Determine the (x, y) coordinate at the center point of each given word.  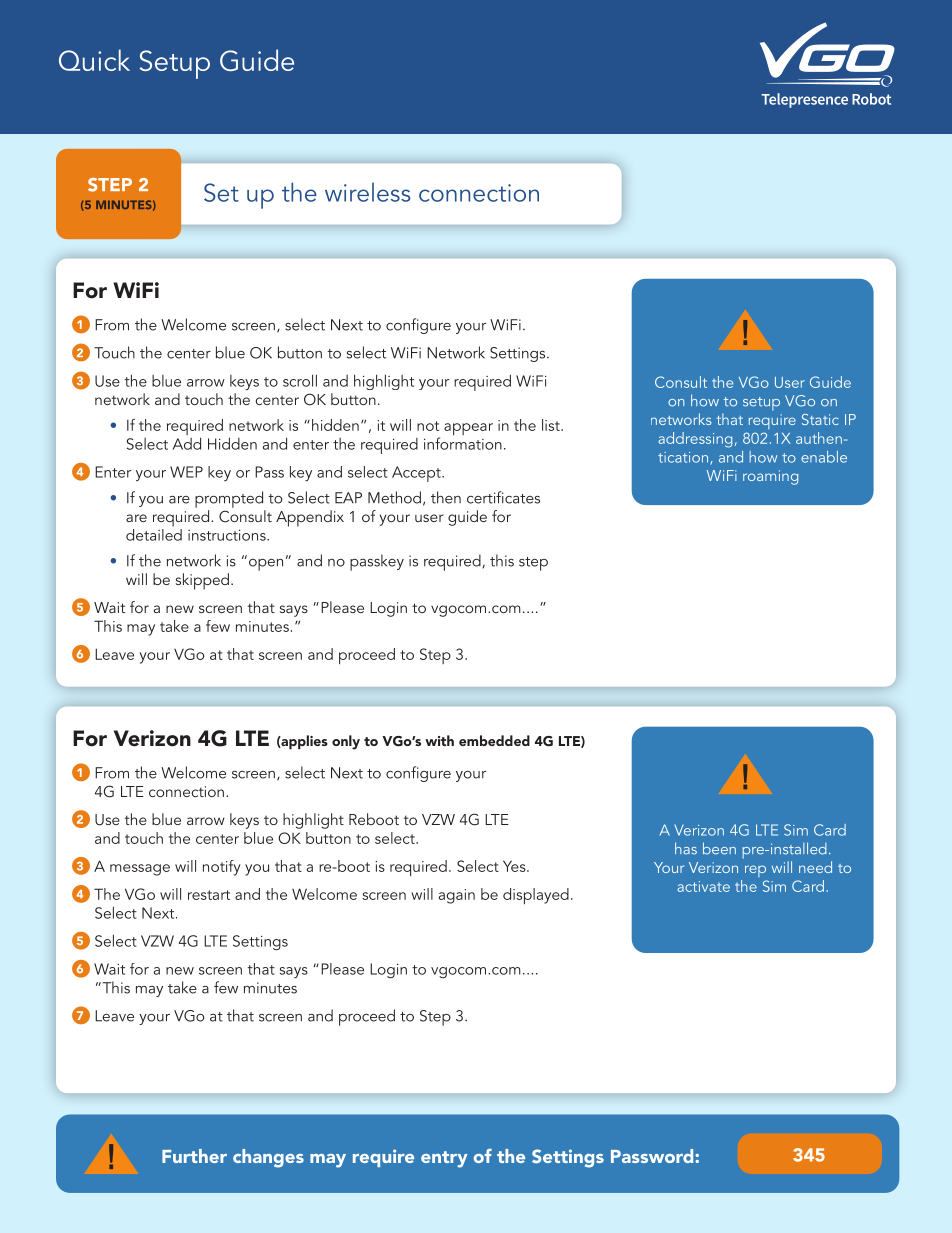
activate (703, 886)
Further (194, 1156)
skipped (202, 581)
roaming (770, 477)
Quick (94, 60)
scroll (300, 380)
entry (444, 1159)
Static (820, 419)
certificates (503, 497)
